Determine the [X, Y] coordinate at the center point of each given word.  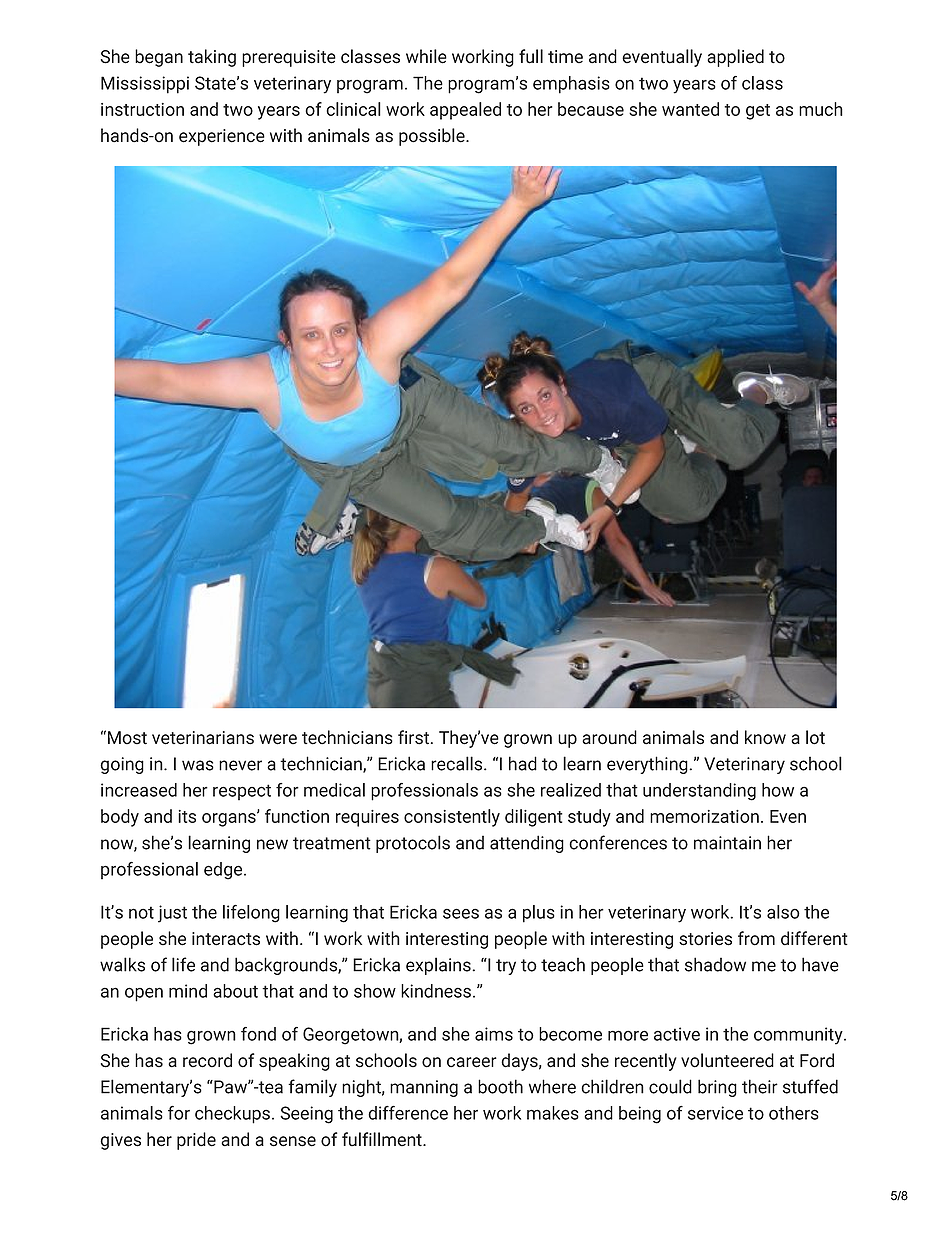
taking [212, 58]
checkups [234, 1115]
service [715, 1113]
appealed [465, 111]
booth [500, 1086]
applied [735, 58]
